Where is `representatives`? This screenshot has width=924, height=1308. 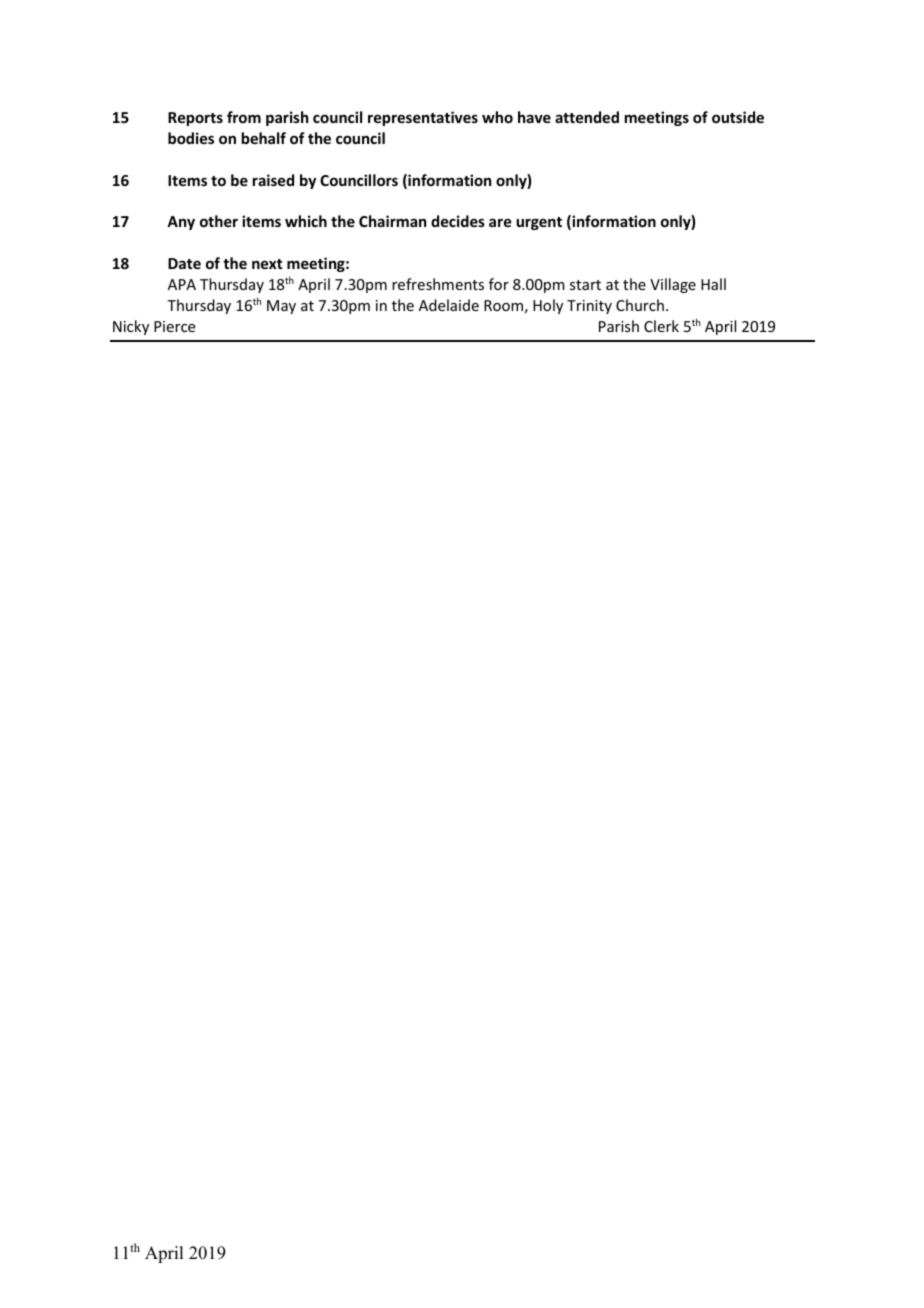
representatives is located at coordinates (423, 118).
